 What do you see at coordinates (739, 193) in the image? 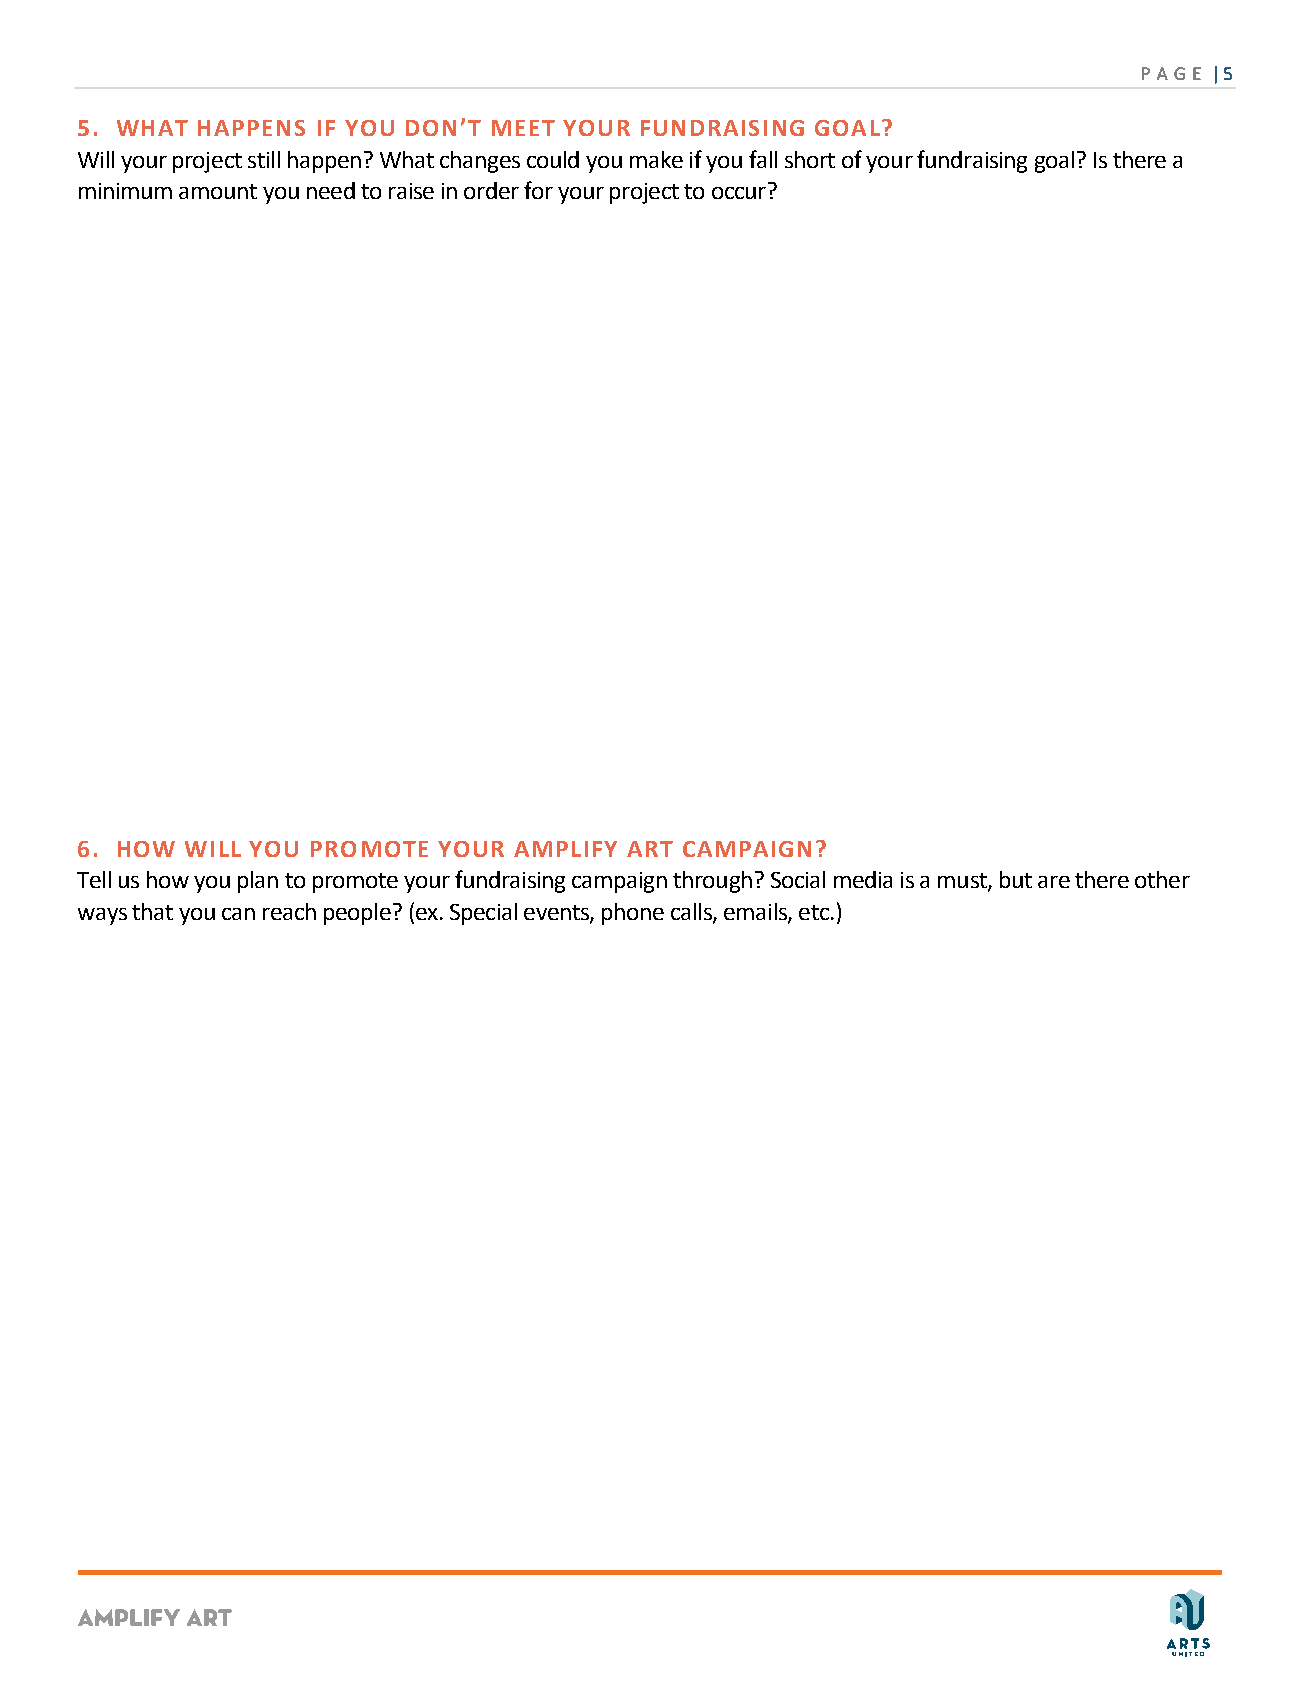
I see `occur` at bounding box center [739, 193].
